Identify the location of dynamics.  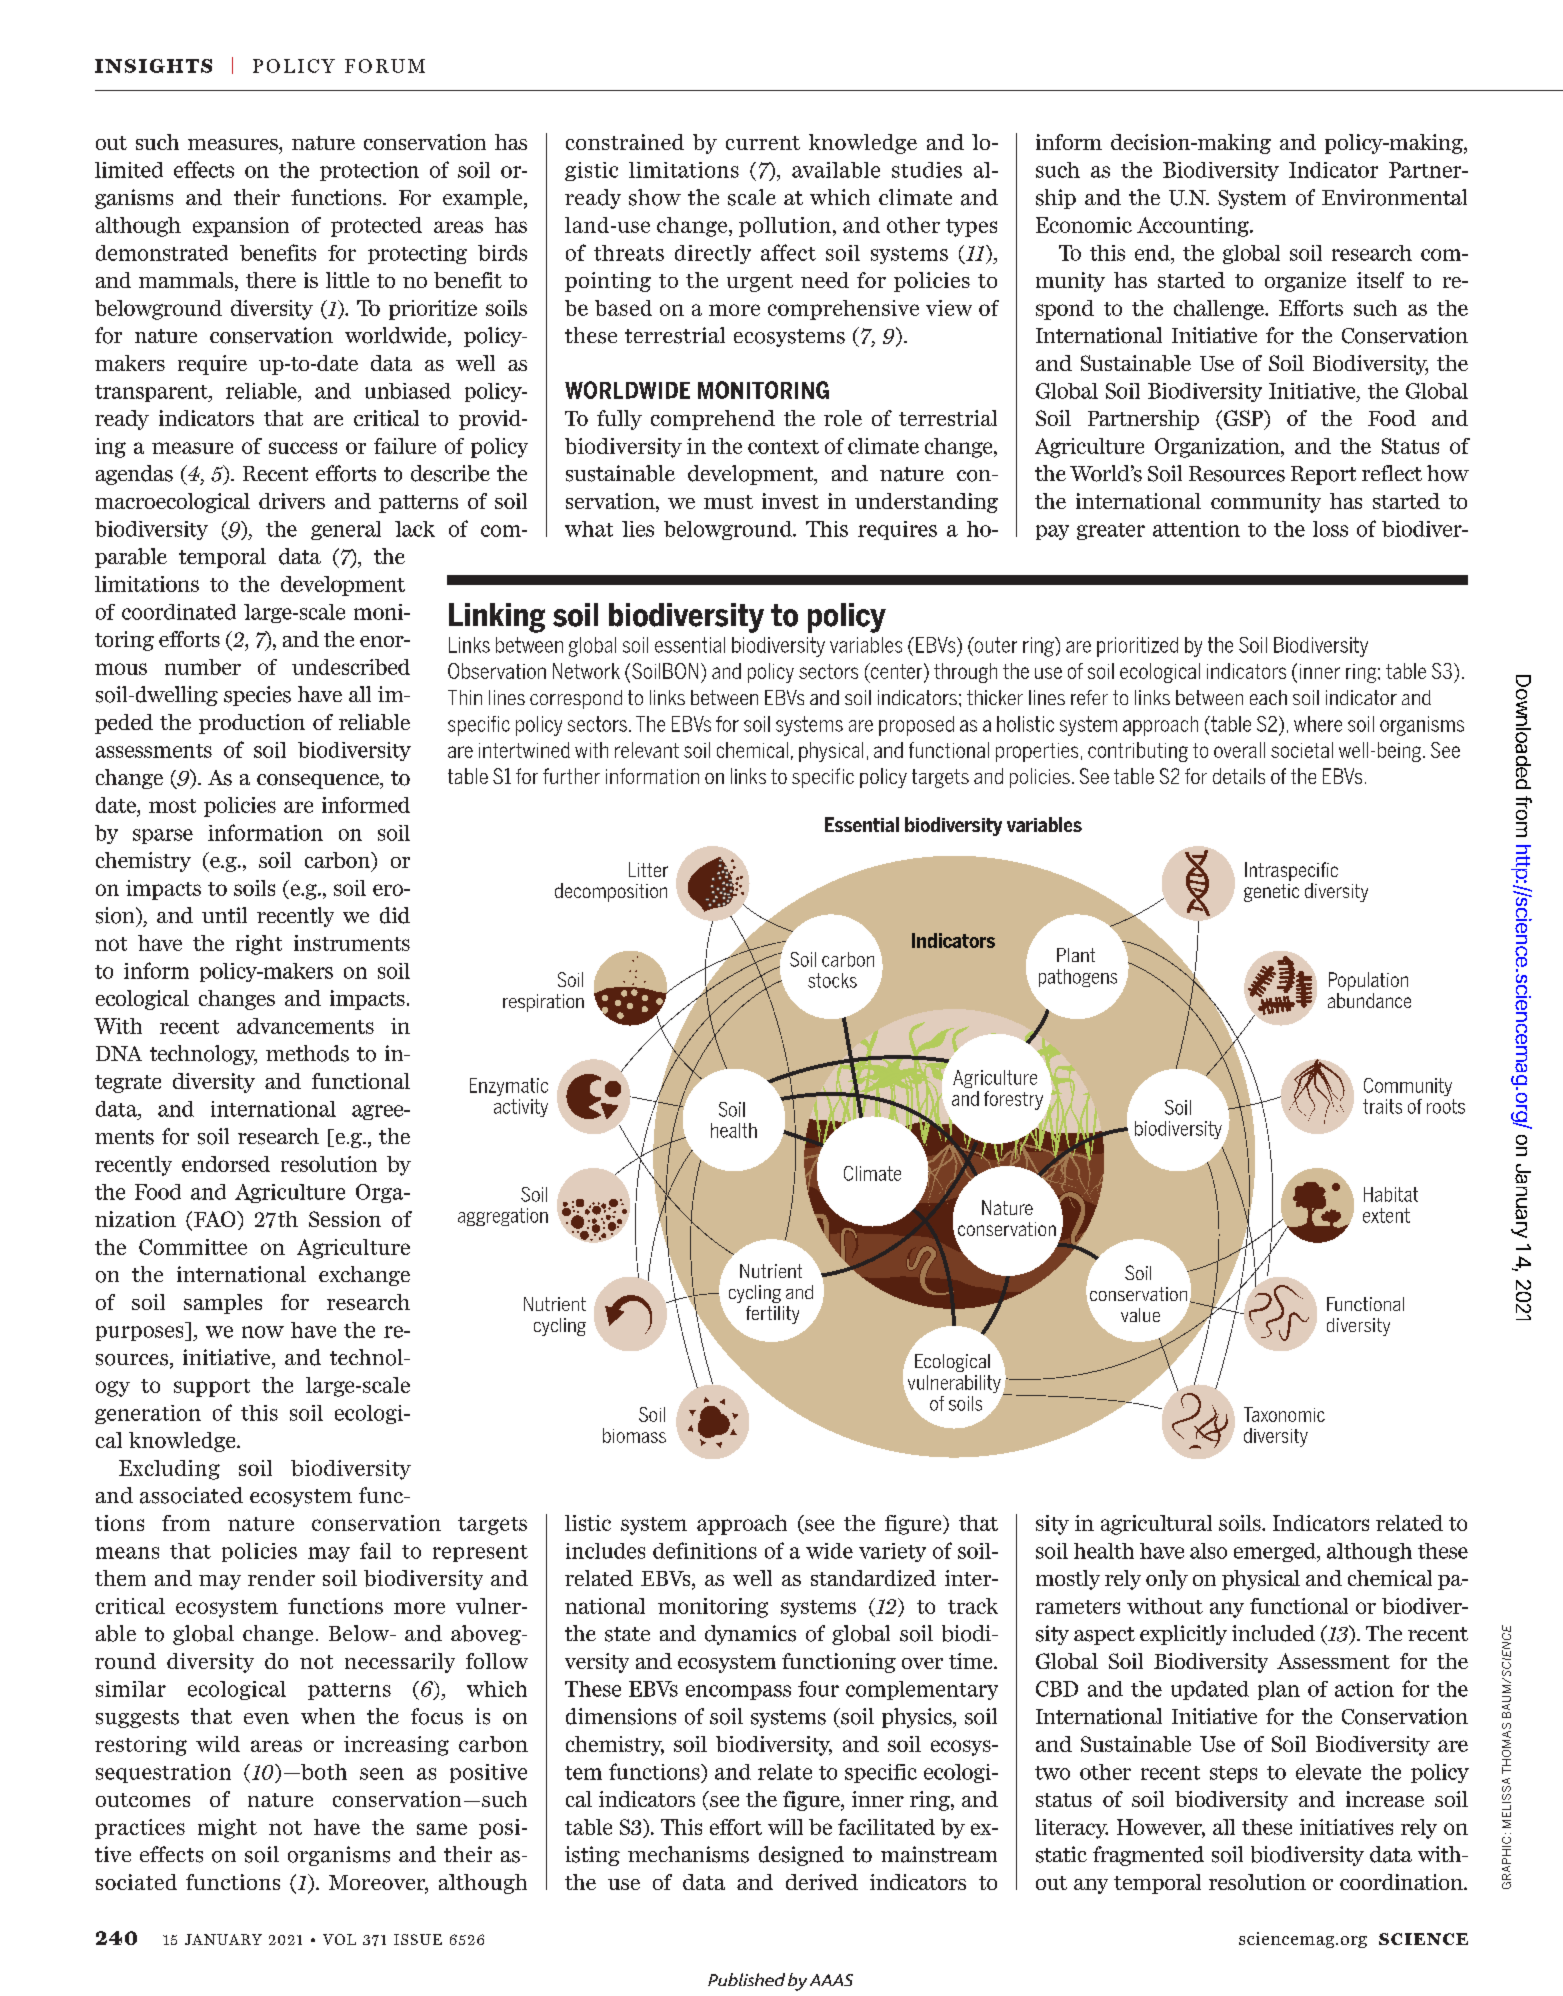
(750, 1635).
